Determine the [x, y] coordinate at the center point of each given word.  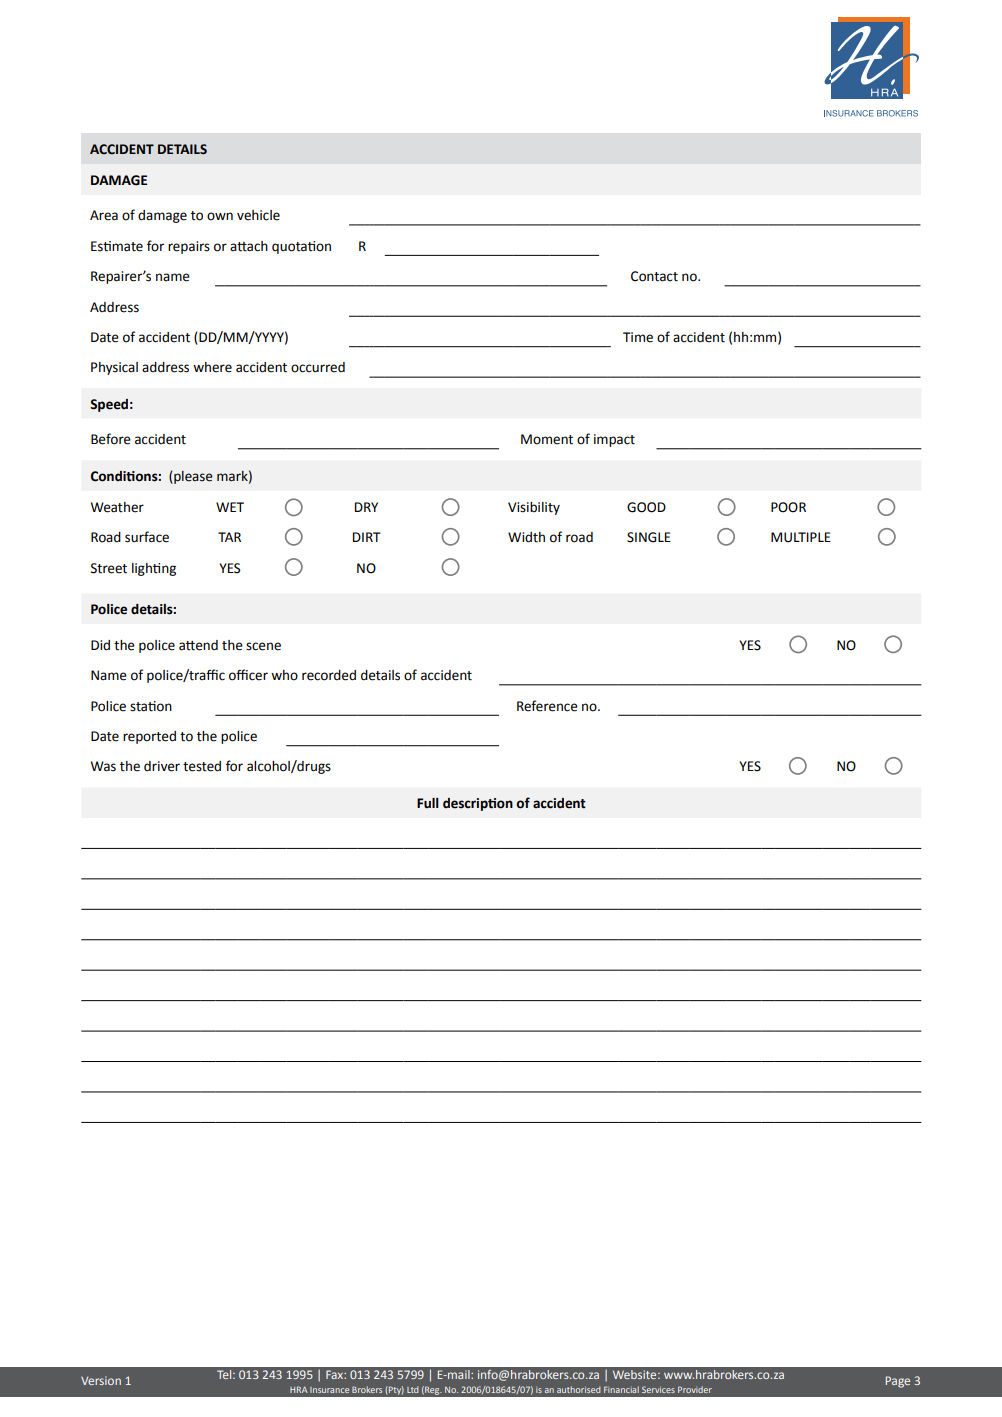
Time [638, 337]
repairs [189, 247]
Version [101, 1380]
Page [898, 1382]
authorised [579, 1389]
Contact [654, 276]
